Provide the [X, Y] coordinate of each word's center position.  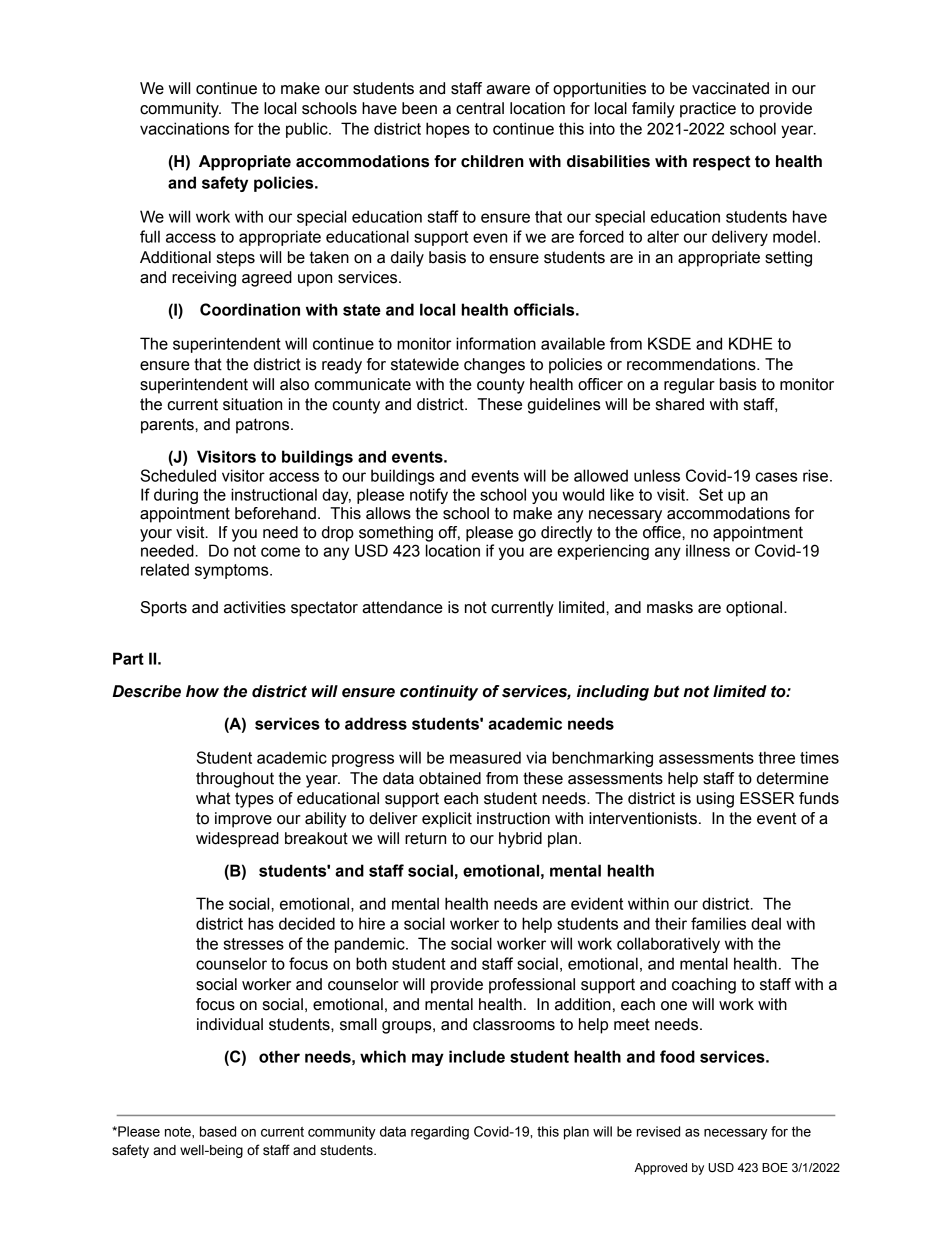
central [480, 108]
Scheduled [178, 475]
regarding [440, 1133]
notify [429, 496]
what [213, 798]
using [715, 800]
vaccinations [184, 128]
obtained [450, 778]
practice [708, 110]
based [218, 1131]
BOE [775, 1167]
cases [776, 477]
